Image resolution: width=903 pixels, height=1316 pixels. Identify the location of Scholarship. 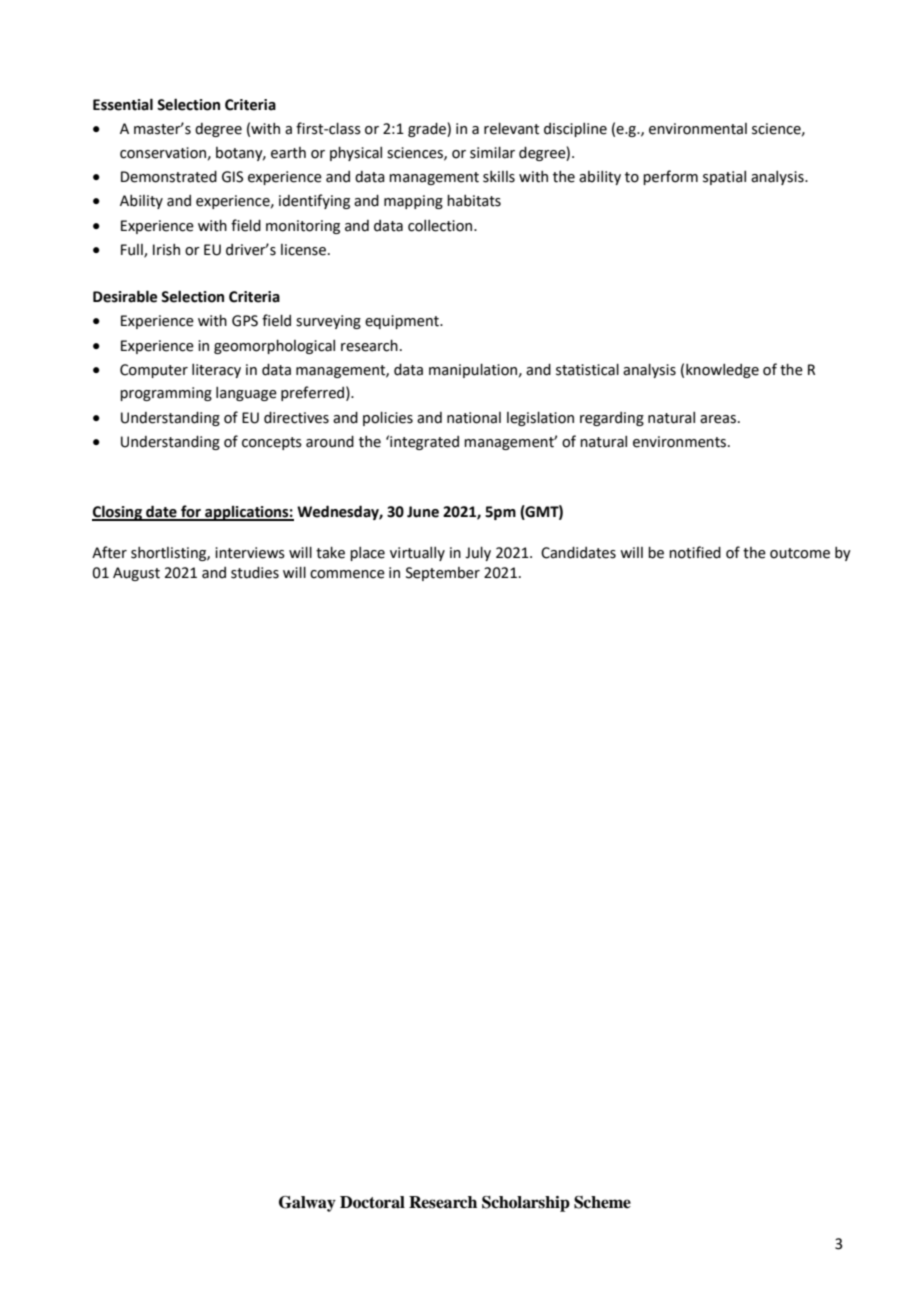
(526, 1204).
